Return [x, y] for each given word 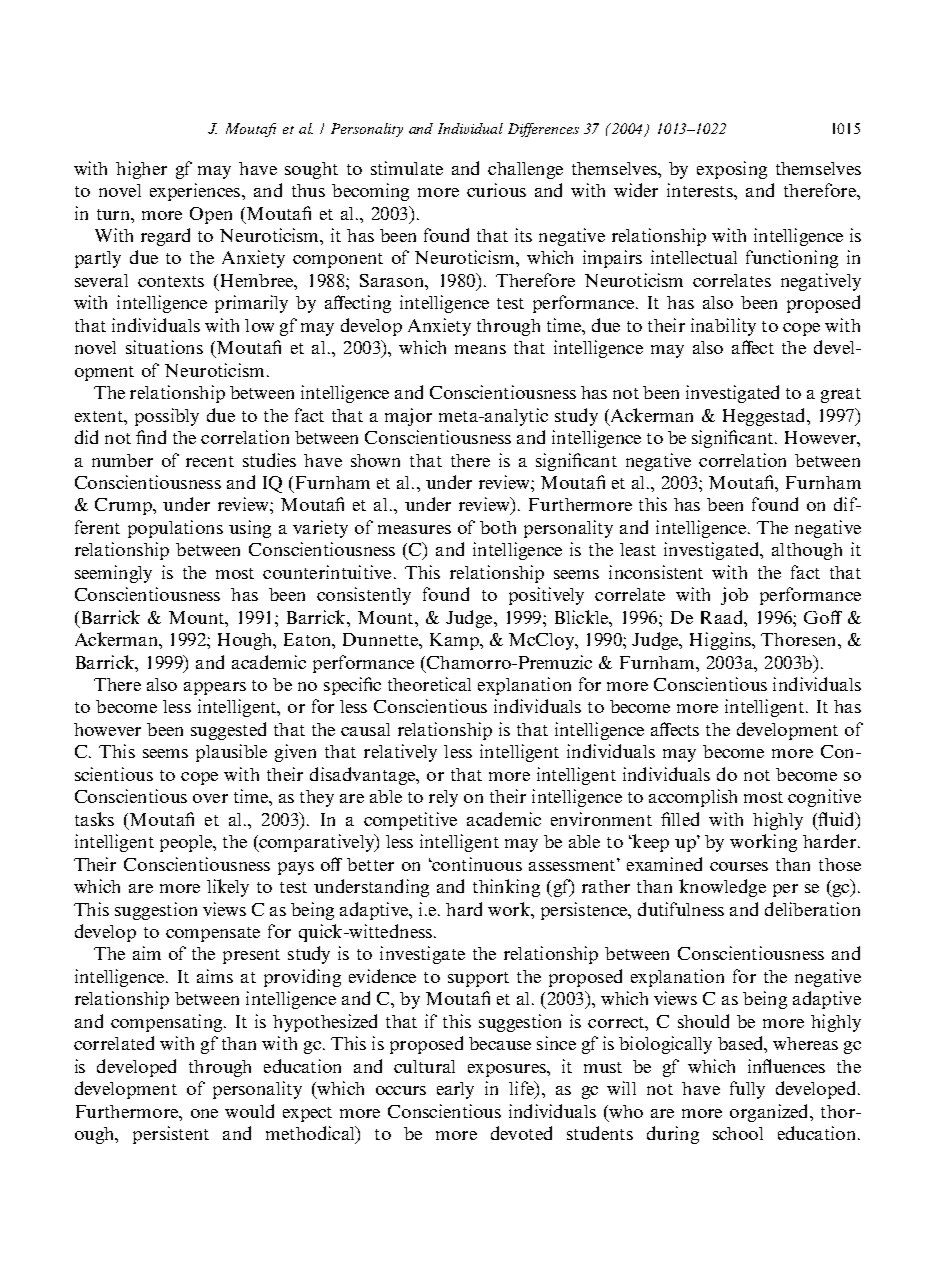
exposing [732, 170]
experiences [195, 192]
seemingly [113, 574]
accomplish [693, 798]
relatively [400, 753]
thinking [506, 888]
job [734, 596]
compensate [213, 934]
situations [164, 347]
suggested [228, 731]
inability [723, 327]
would [249, 1111]
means [480, 349]
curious [496, 190]
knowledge [722, 888]
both [498, 527]
